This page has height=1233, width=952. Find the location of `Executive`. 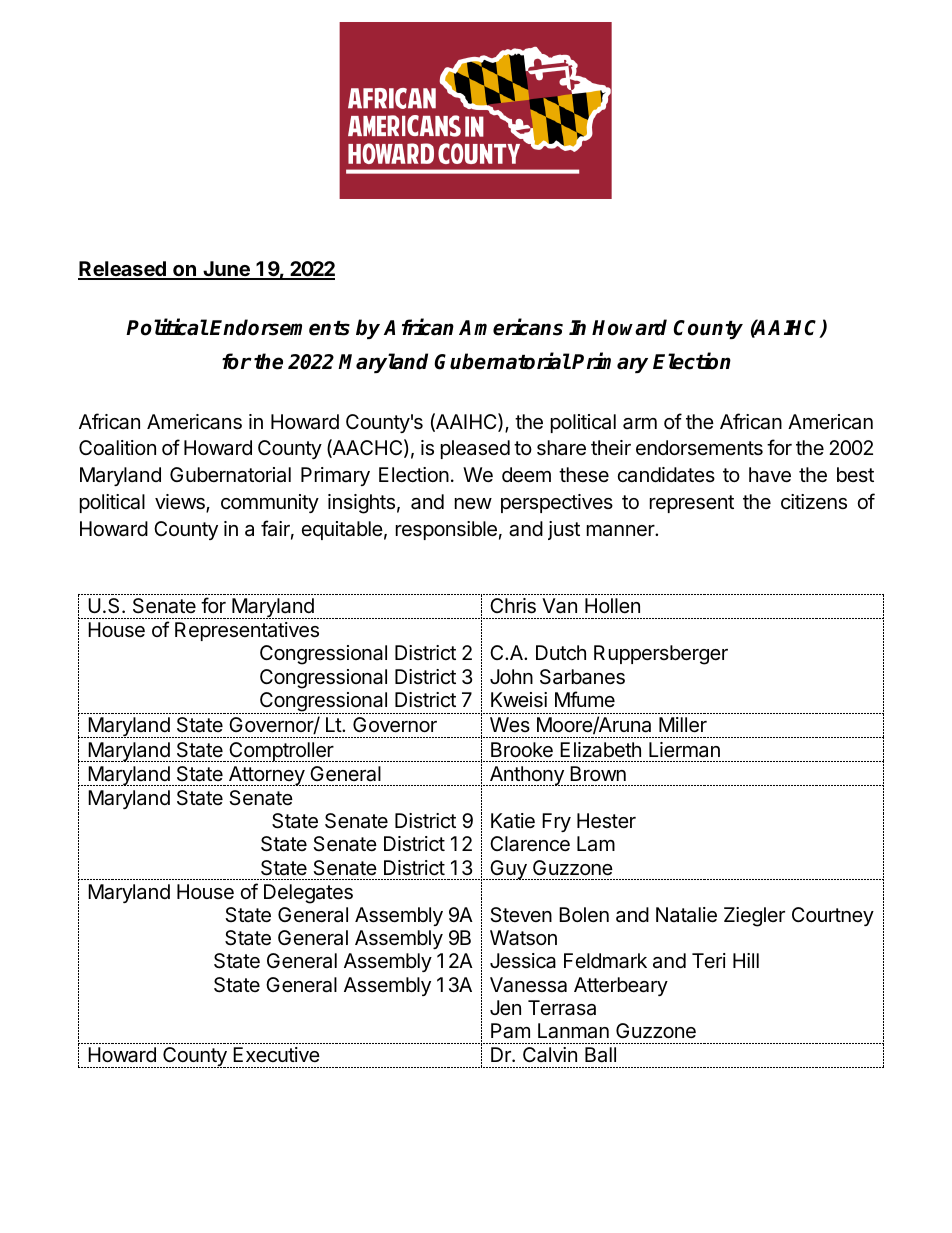

Executive is located at coordinates (276, 1054).
